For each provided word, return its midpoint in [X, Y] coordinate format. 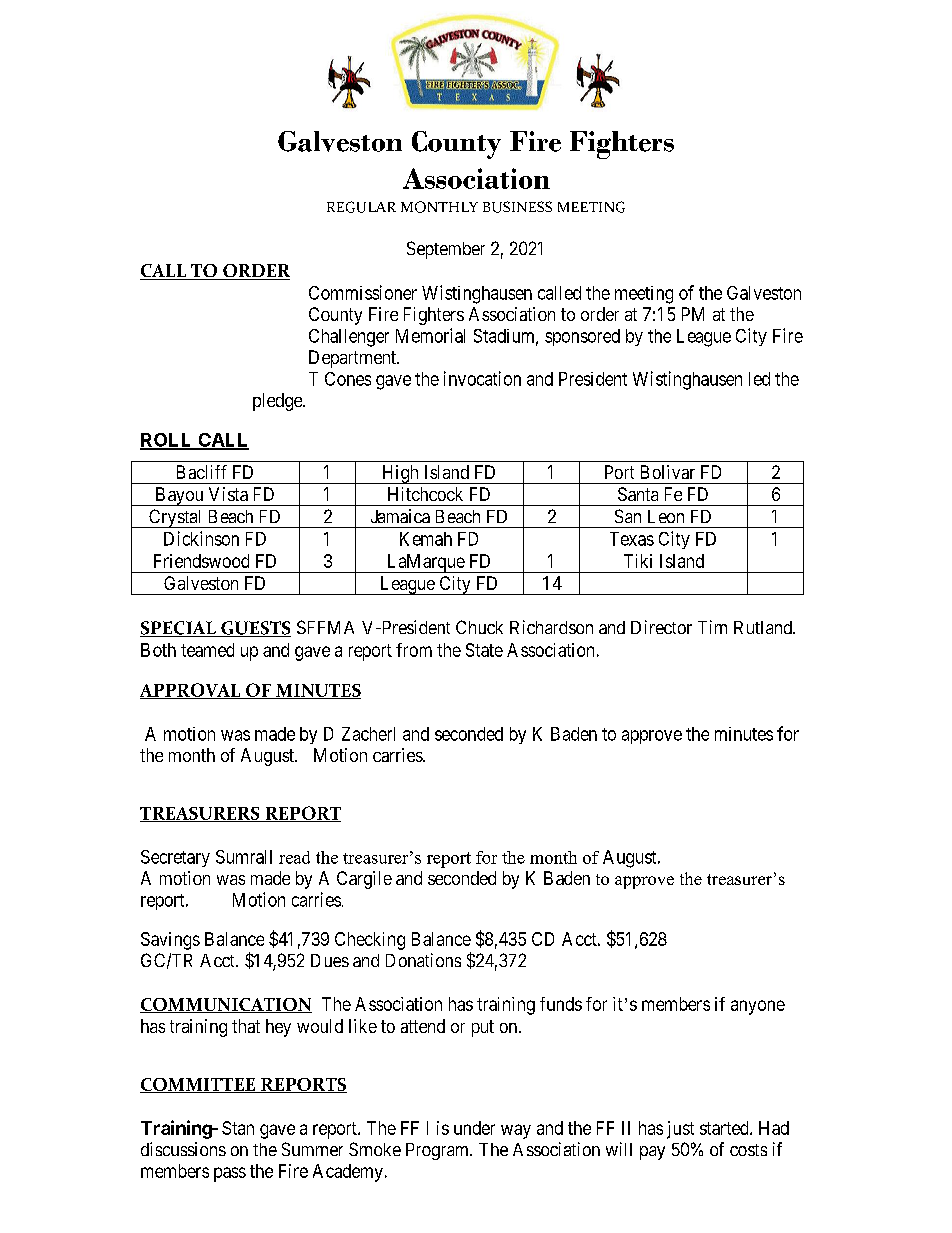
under [474, 1128]
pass [230, 1174]
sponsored [582, 337]
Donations [423, 960]
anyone [758, 1007]
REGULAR [361, 207]
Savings [170, 941]
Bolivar [668, 472]
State [484, 650]
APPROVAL [191, 691]
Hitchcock [425, 494]
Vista [228, 494]
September [446, 250]
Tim [712, 627]
